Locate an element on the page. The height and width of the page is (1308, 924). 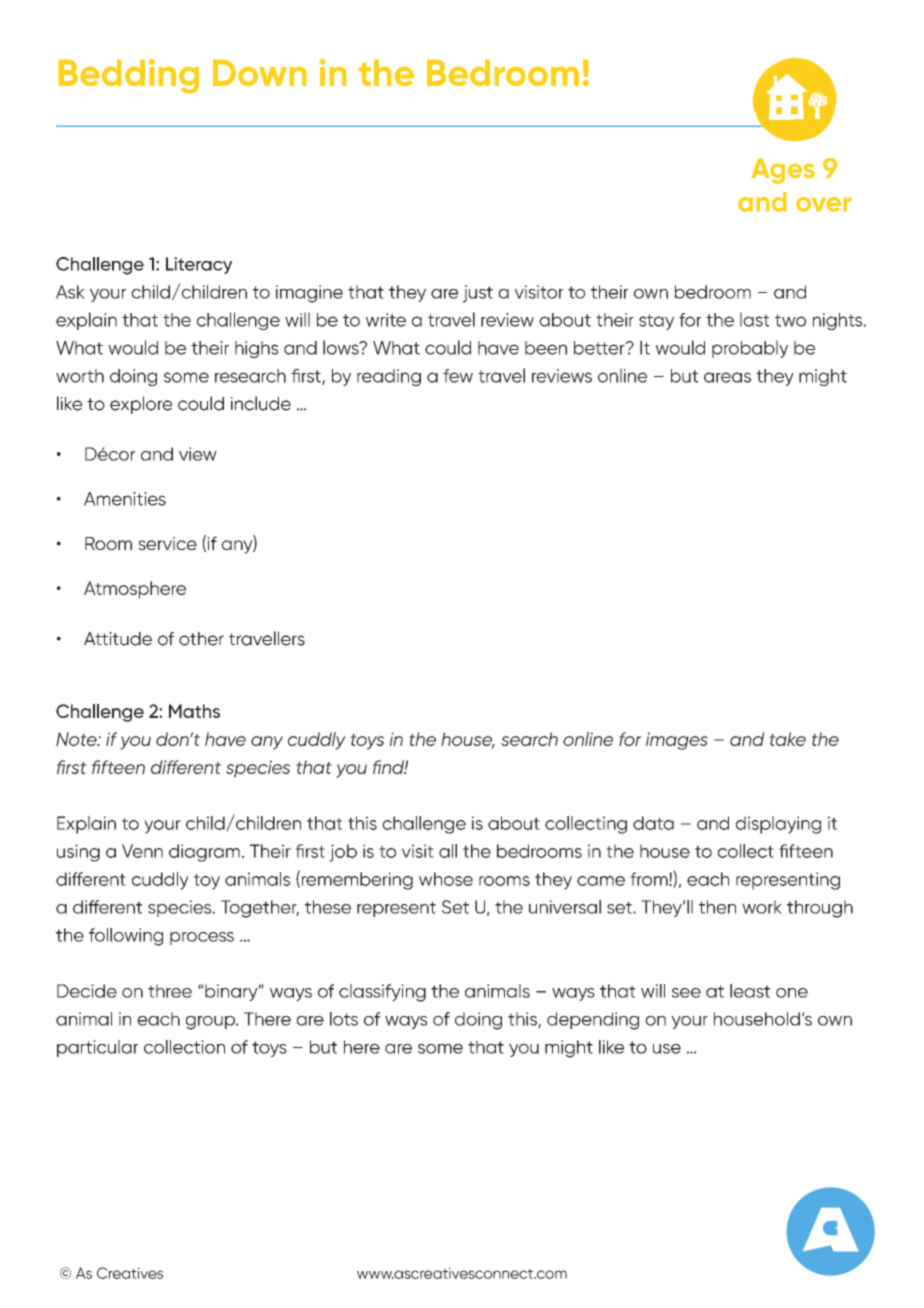
take is located at coordinates (787, 739).
